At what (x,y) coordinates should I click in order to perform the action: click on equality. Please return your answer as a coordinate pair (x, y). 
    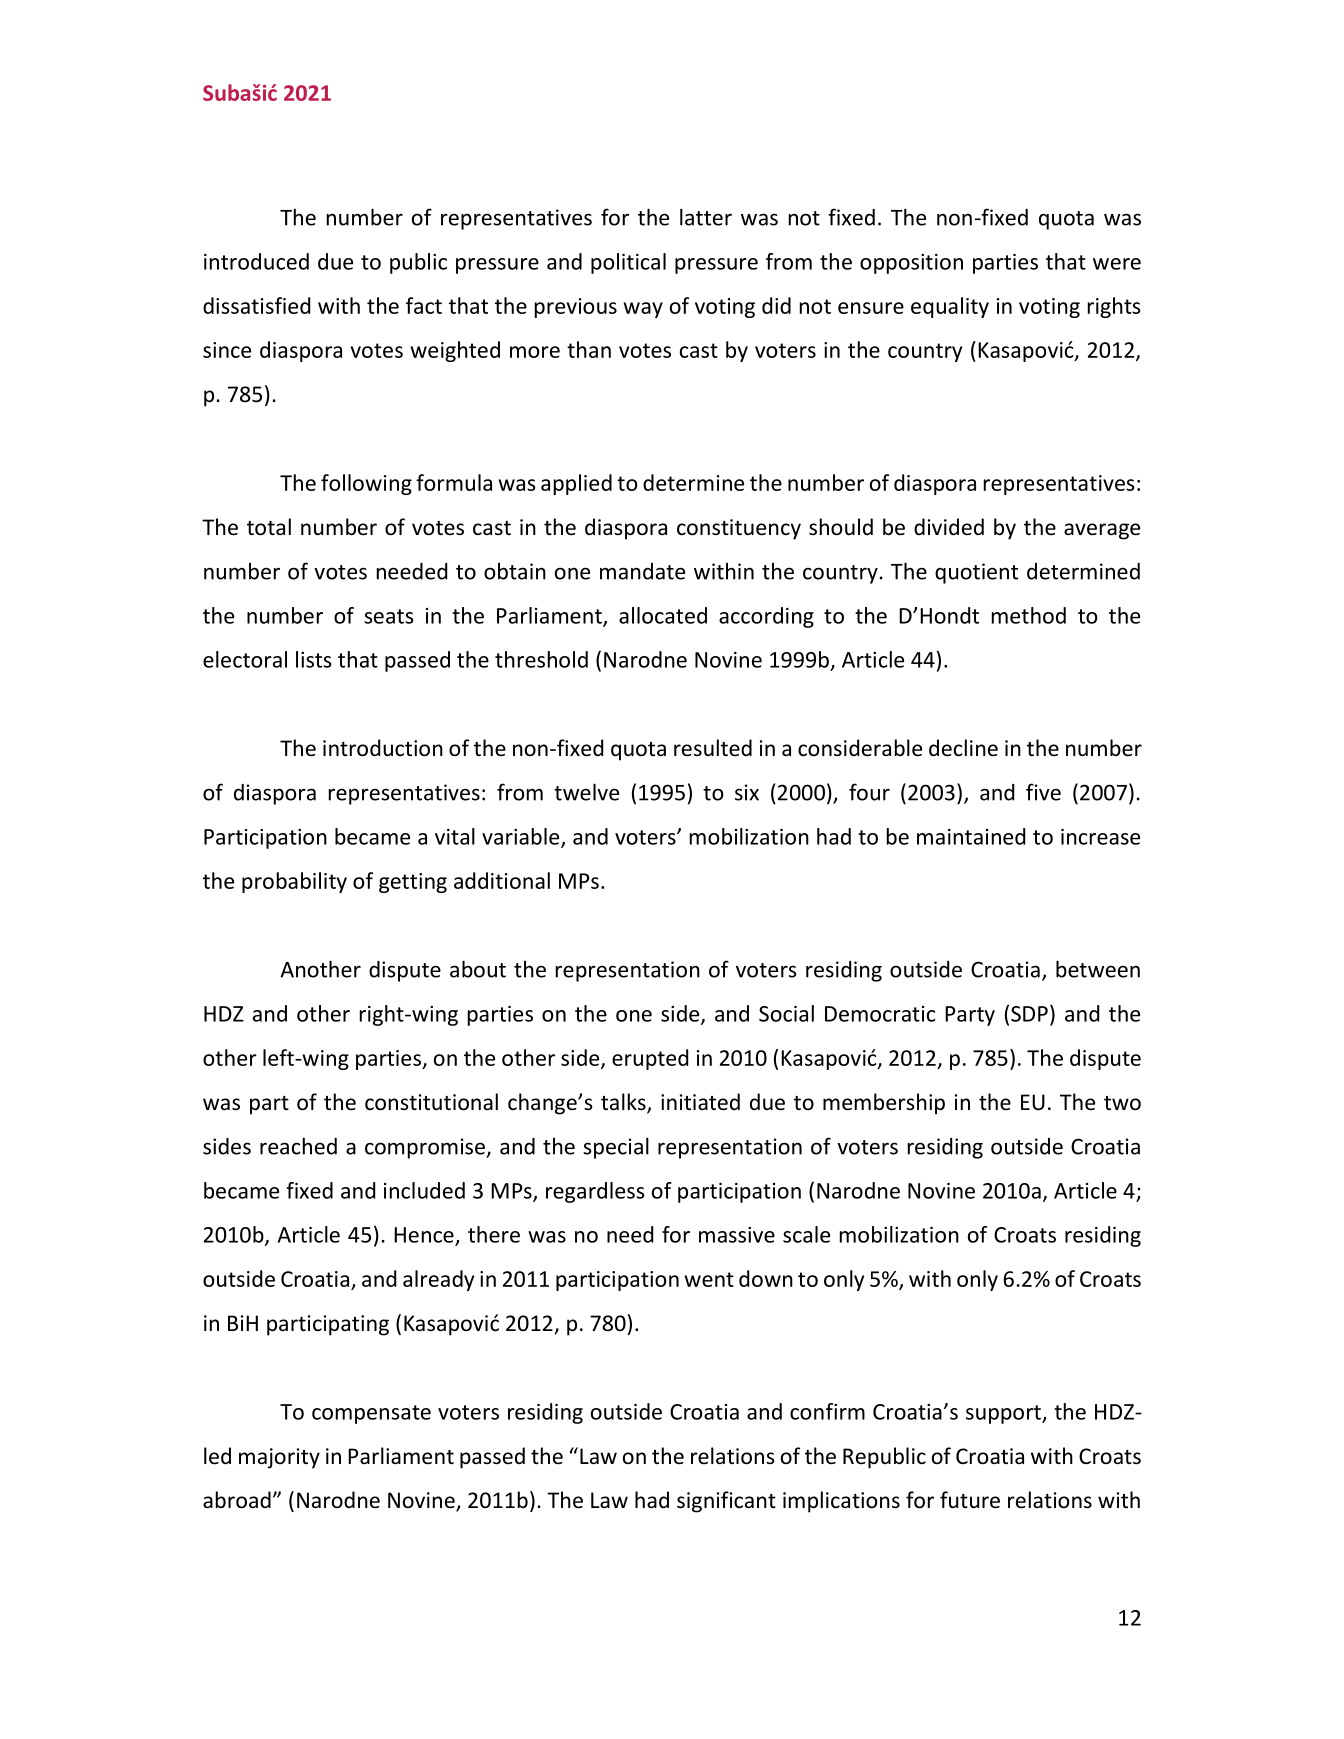
    Looking at the image, I should click on (950, 307).
